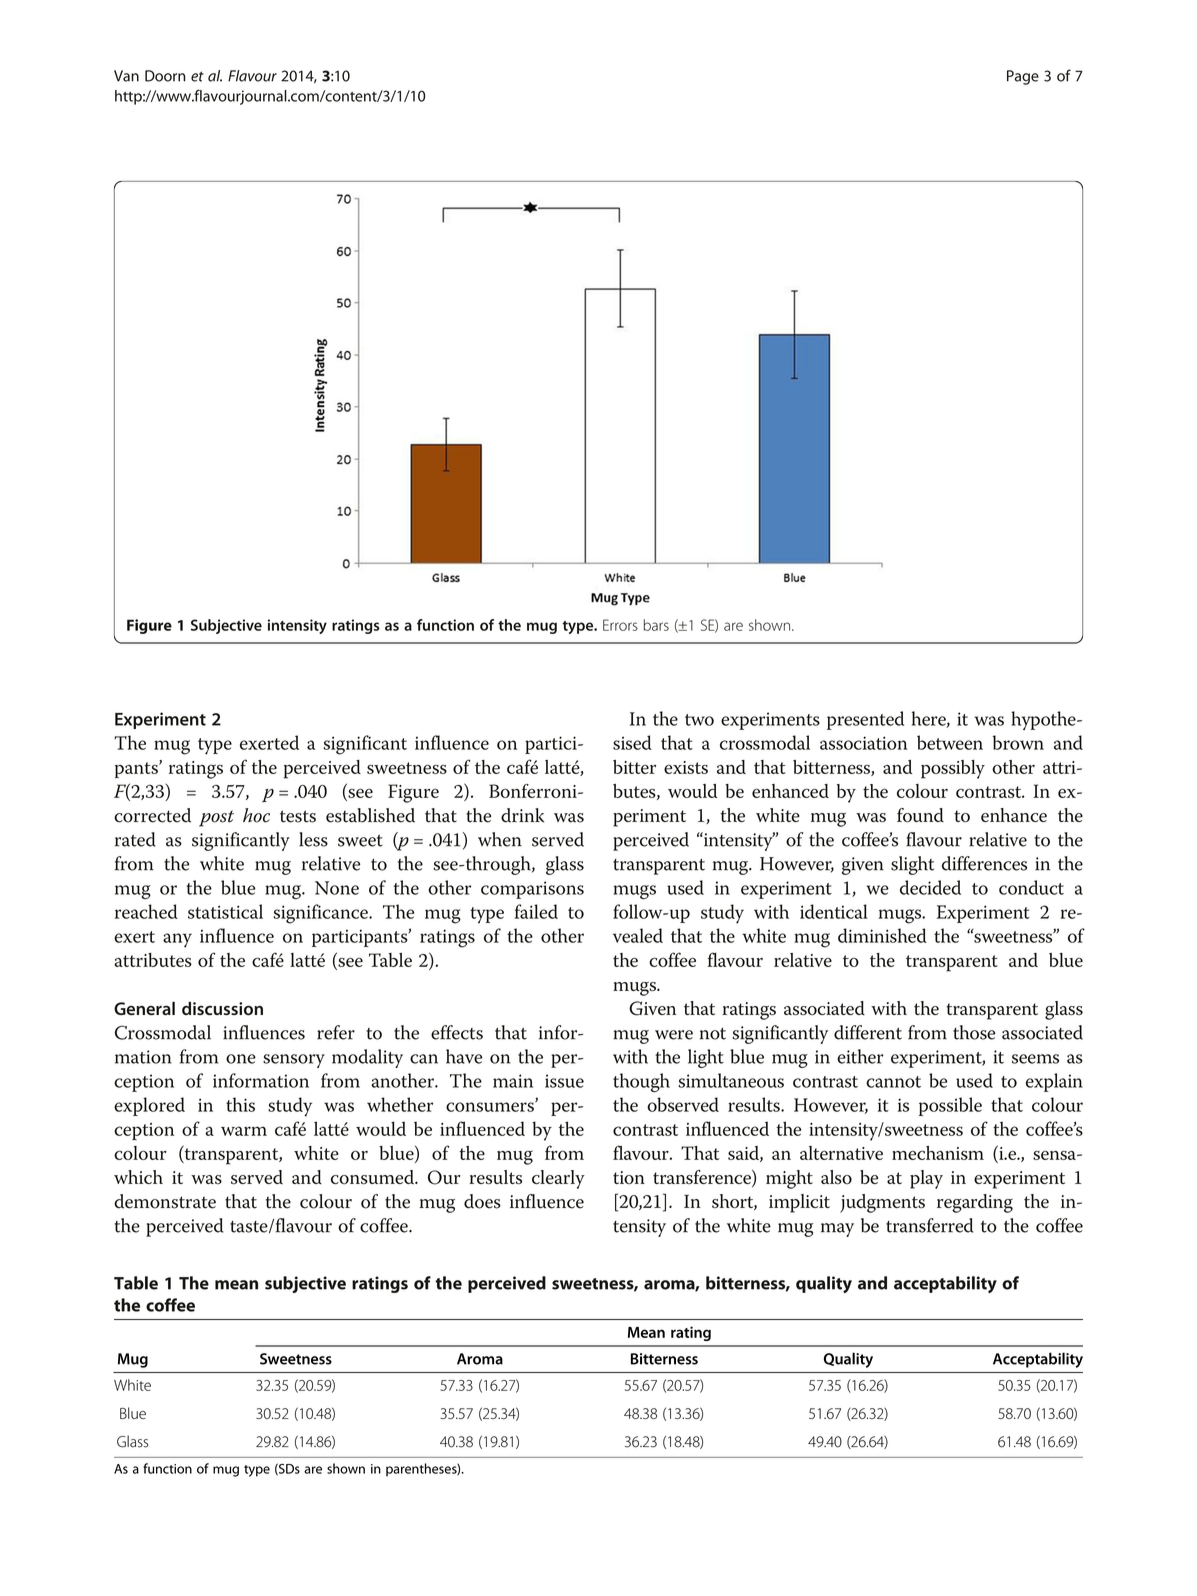 The width and height of the page is (1197, 1596). What do you see at coordinates (699, 720) in the page?
I see `two` at bounding box center [699, 720].
